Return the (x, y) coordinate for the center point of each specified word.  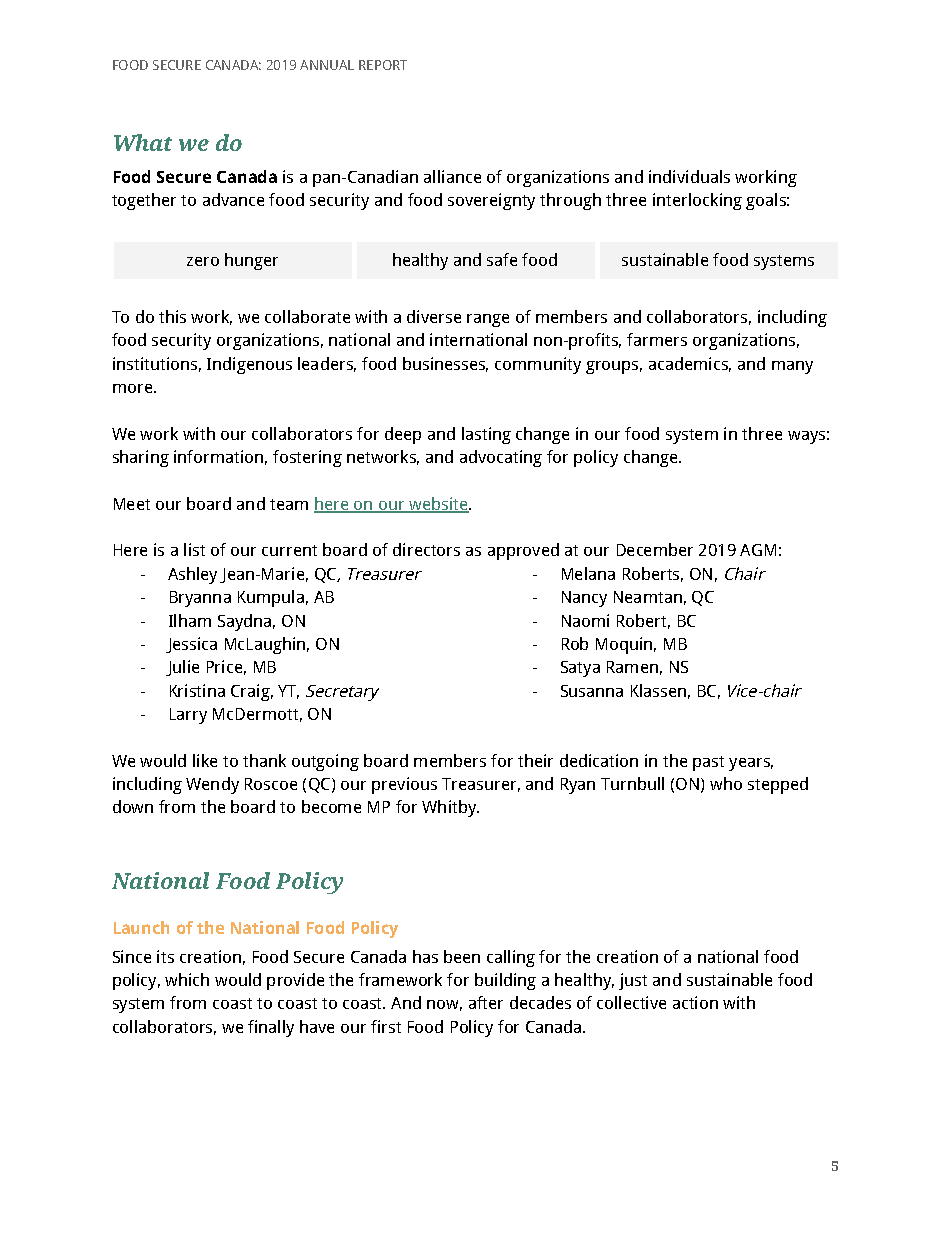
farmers (657, 339)
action (695, 1002)
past (708, 763)
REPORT (383, 65)
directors (426, 549)
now (444, 1005)
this (172, 316)
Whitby (450, 808)
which (187, 979)
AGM (758, 550)
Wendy (212, 785)
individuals (689, 176)
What (143, 142)
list (194, 549)
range (488, 320)
